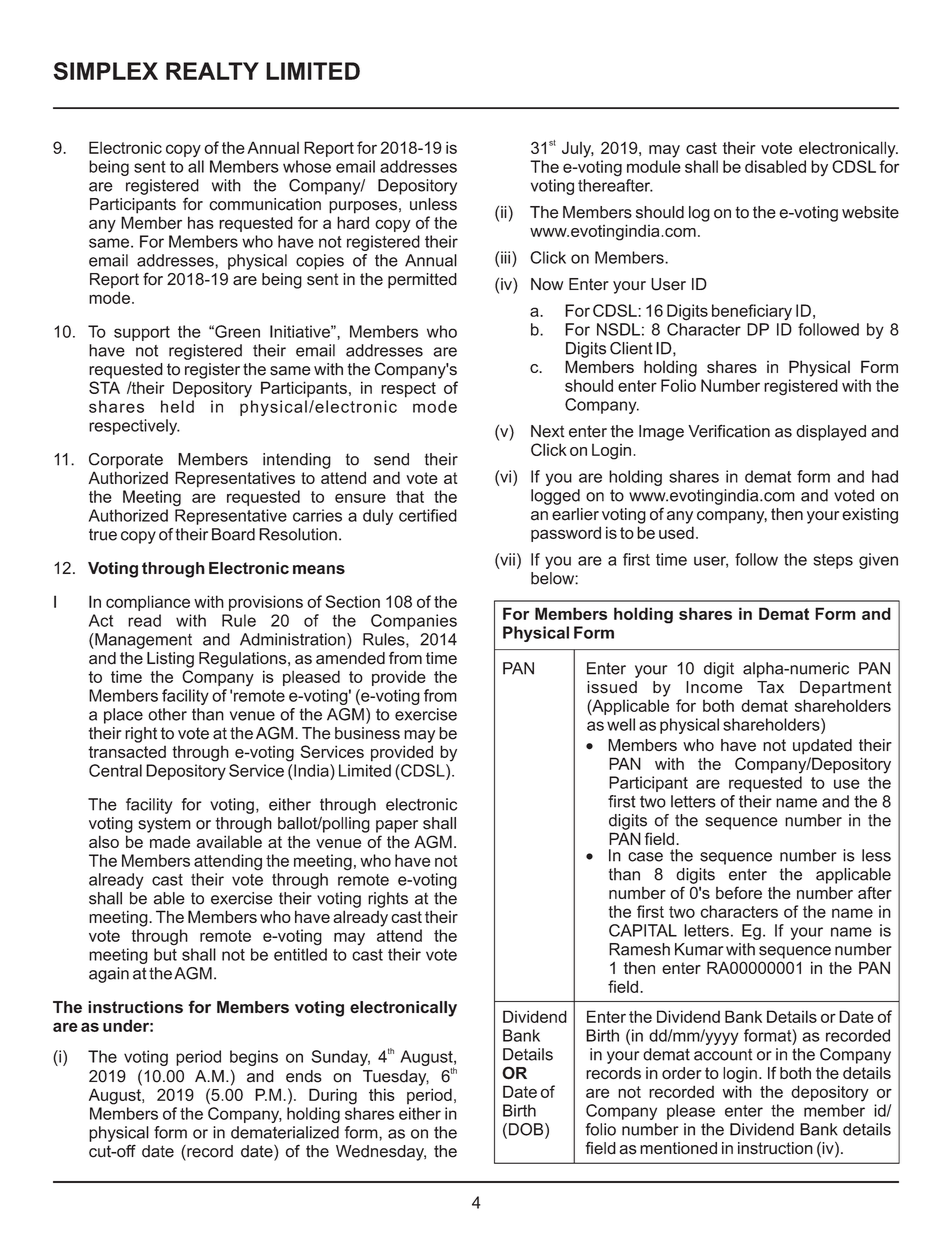  I want to click on begins, so click(254, 1058).
